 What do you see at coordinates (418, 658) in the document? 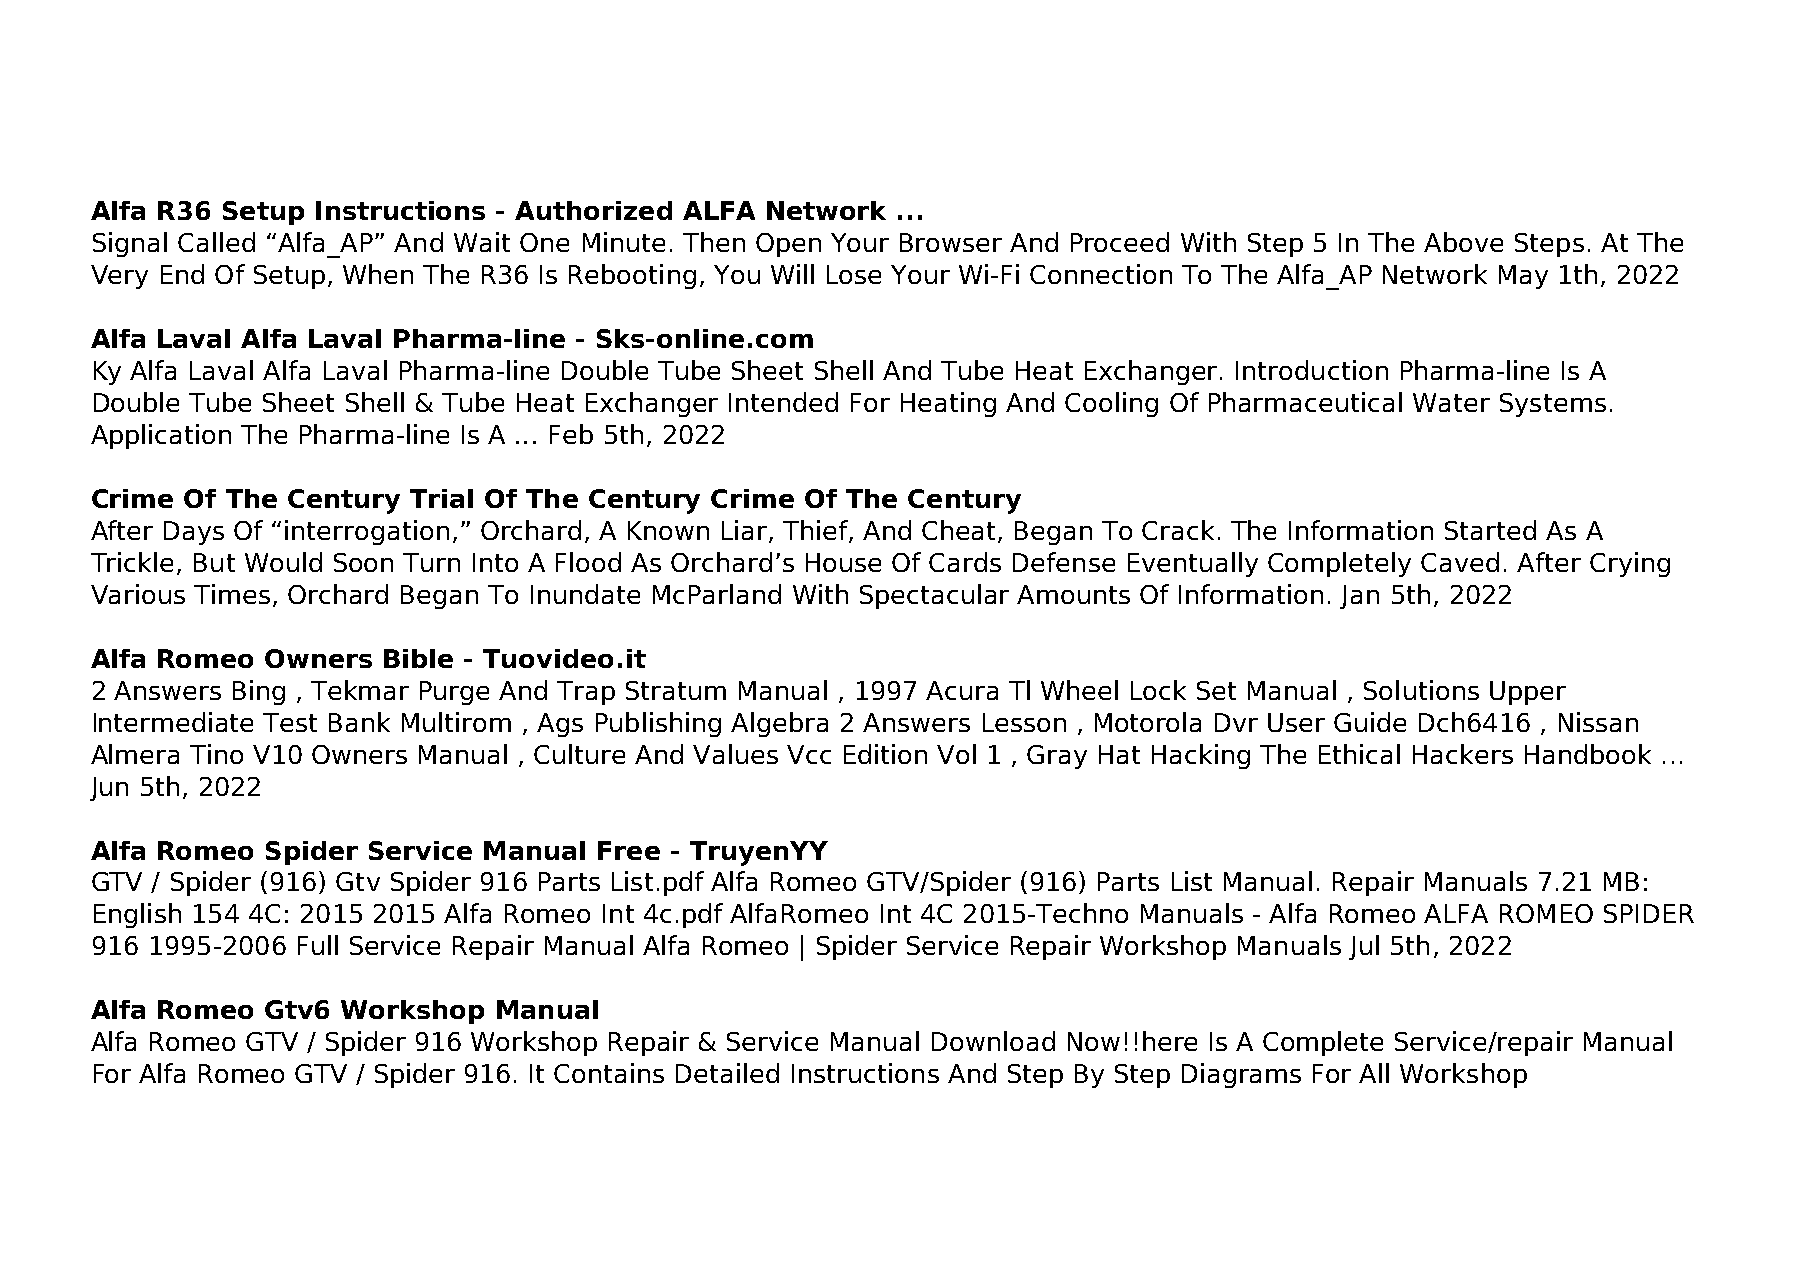
I see `Bible` at bounding box center [418, 658].
